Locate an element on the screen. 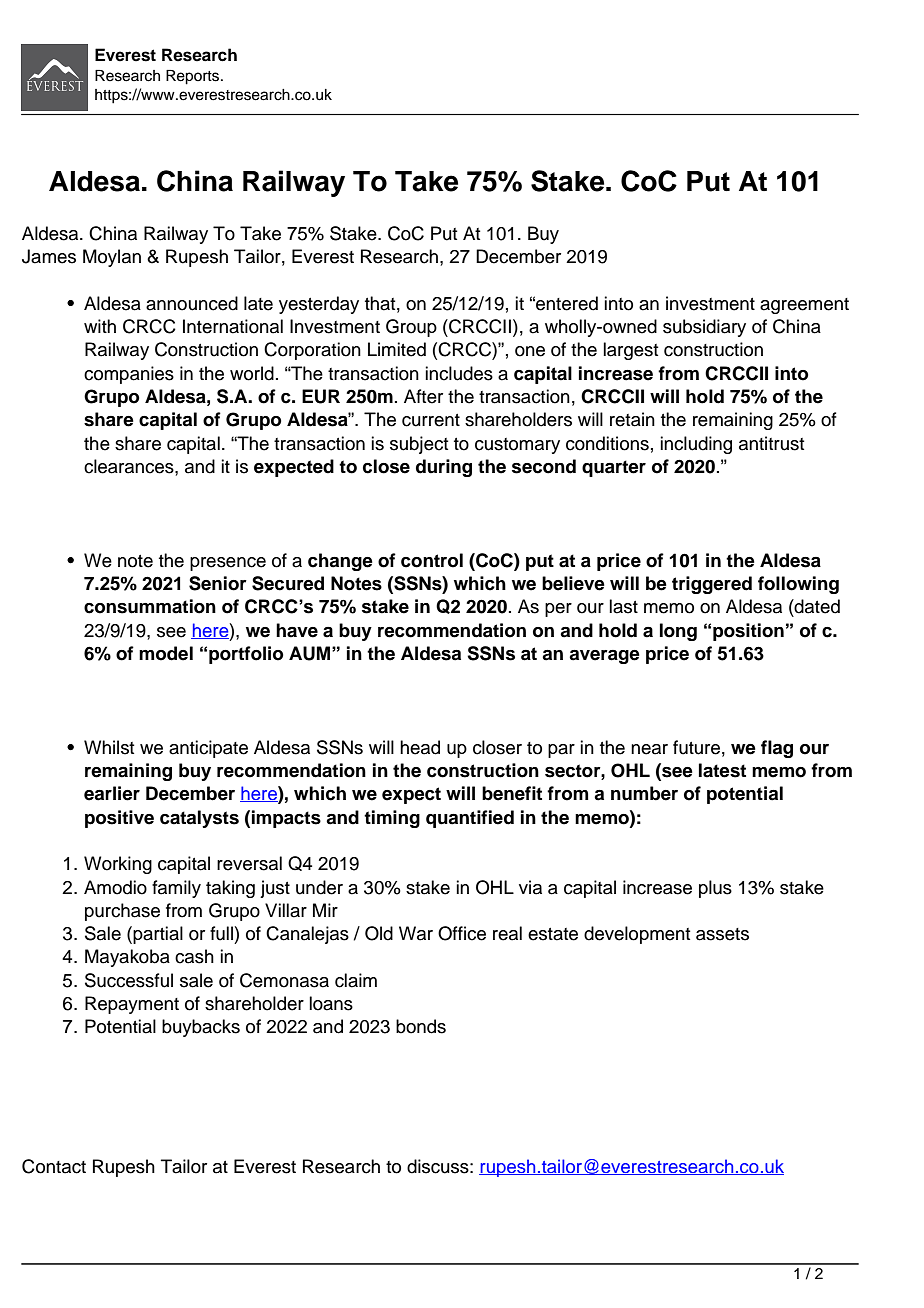 The image size is (924, 1308). agreement is located at coordinates (804, 306).
